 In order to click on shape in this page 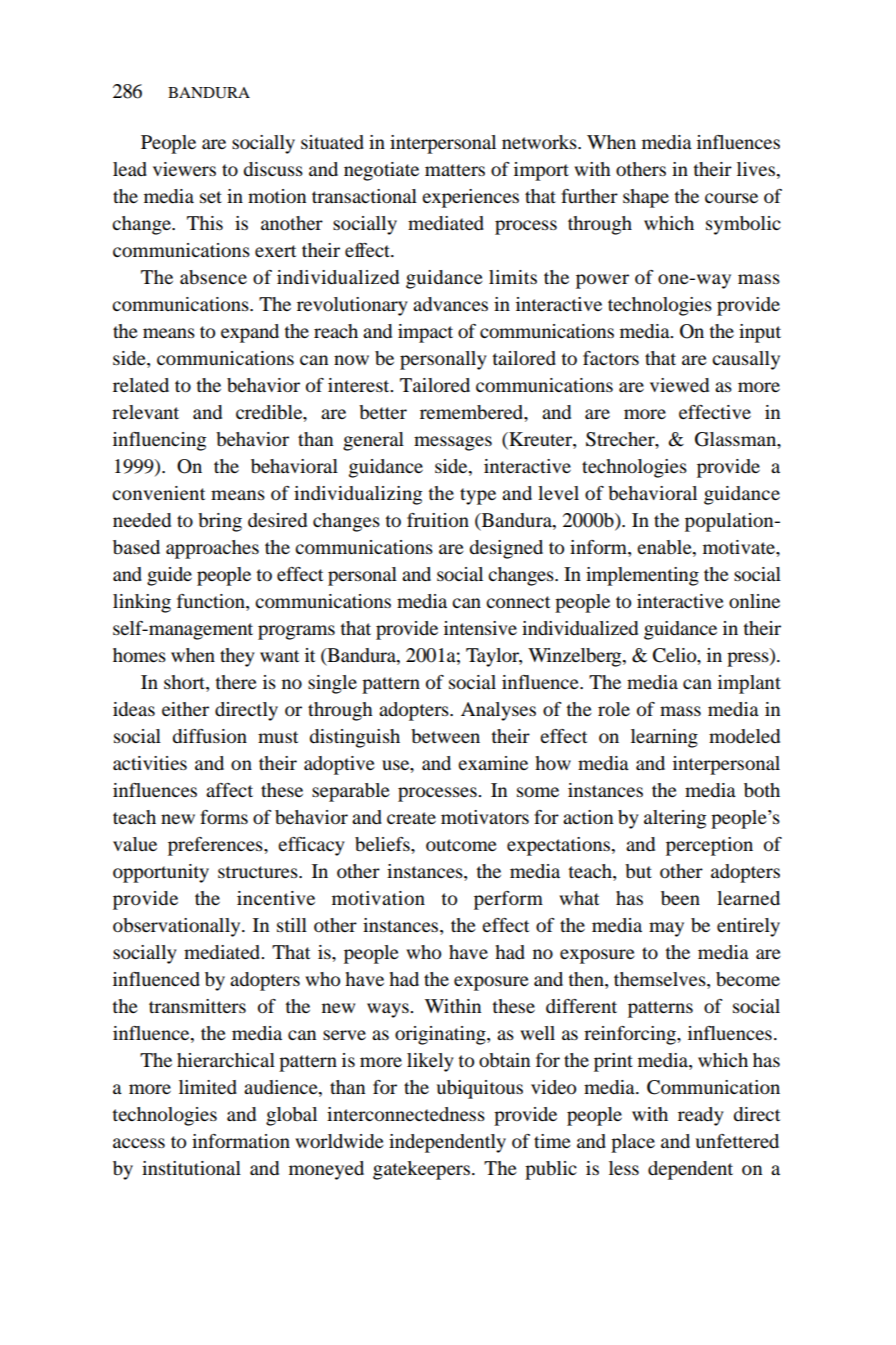, I will do `click(646, 198)`.
